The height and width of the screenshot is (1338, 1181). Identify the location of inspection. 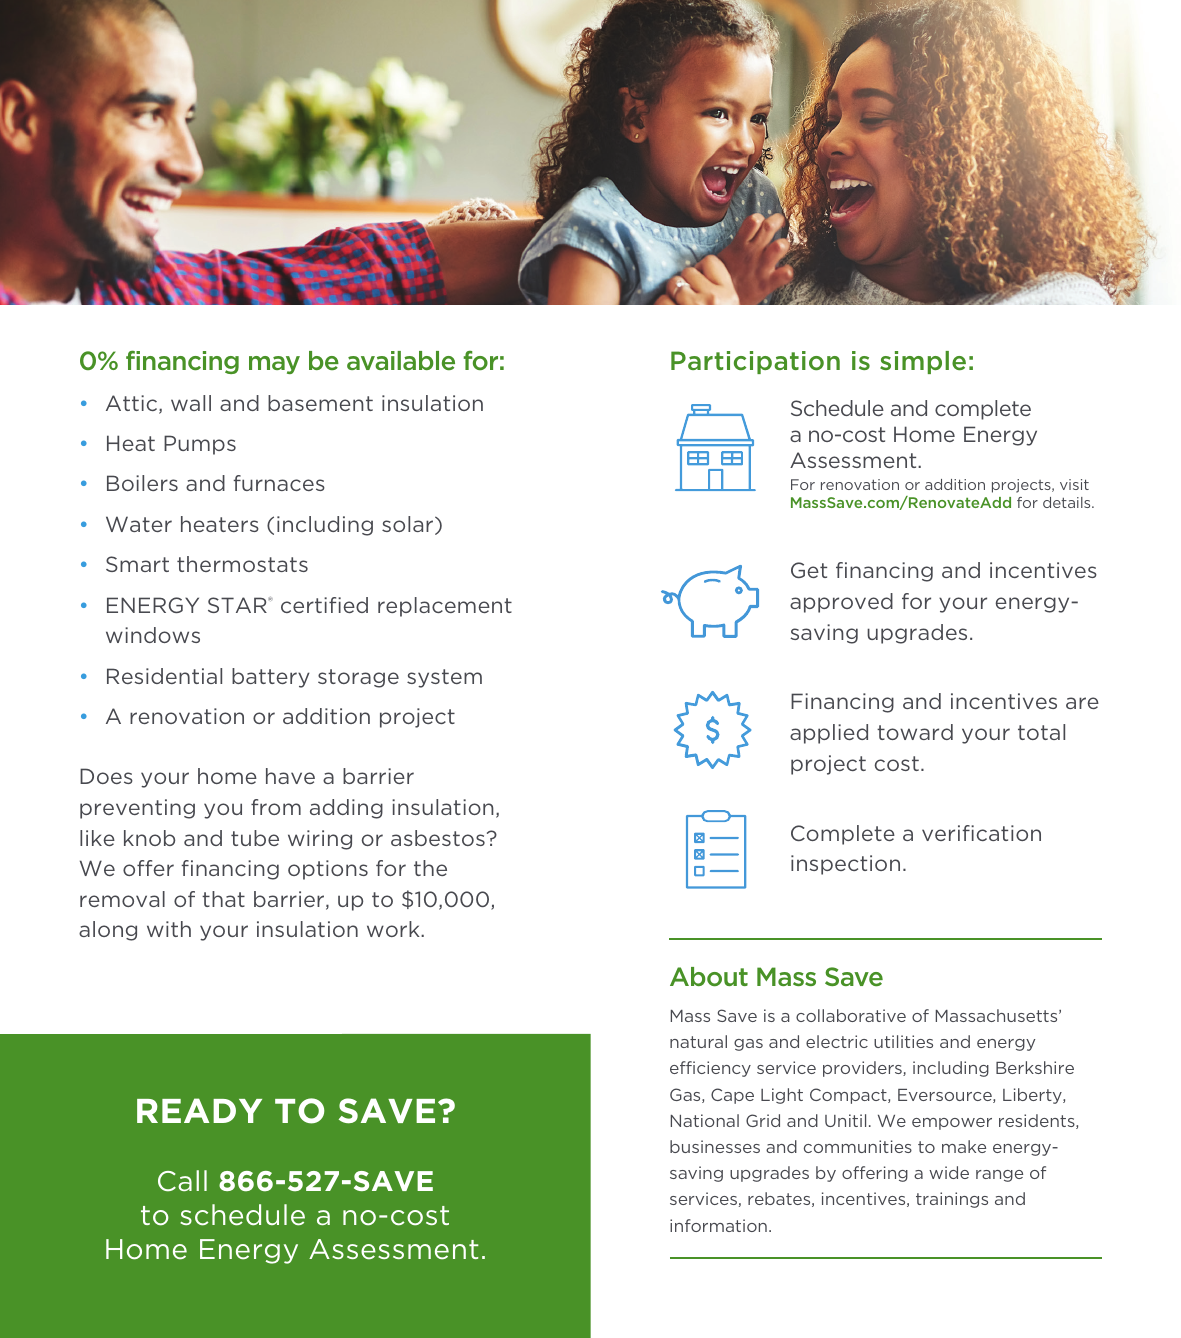
(845, 865).
